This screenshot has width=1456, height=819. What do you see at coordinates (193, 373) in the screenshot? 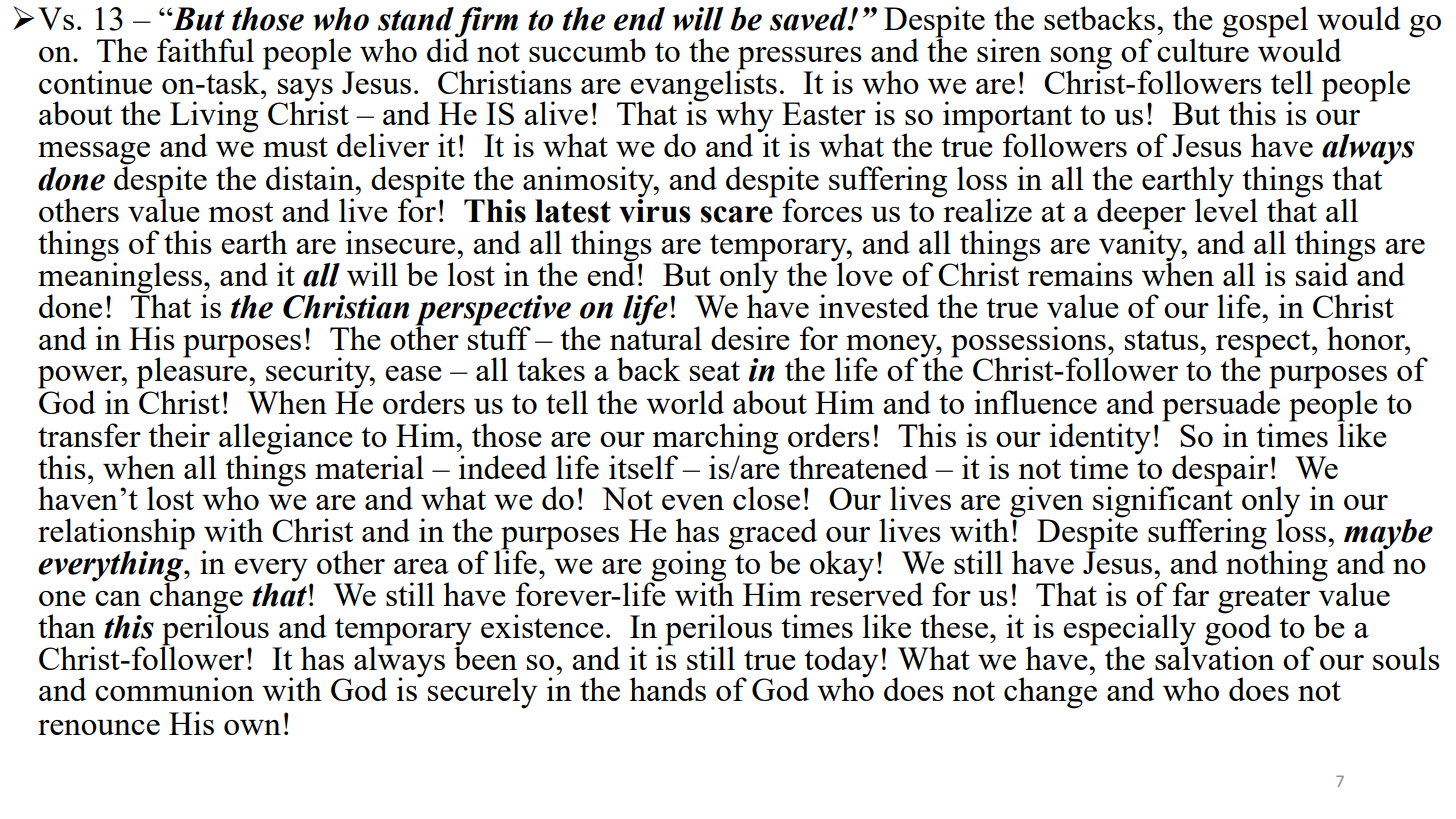
I see `pleasure` at bounding box center [193, 373].
